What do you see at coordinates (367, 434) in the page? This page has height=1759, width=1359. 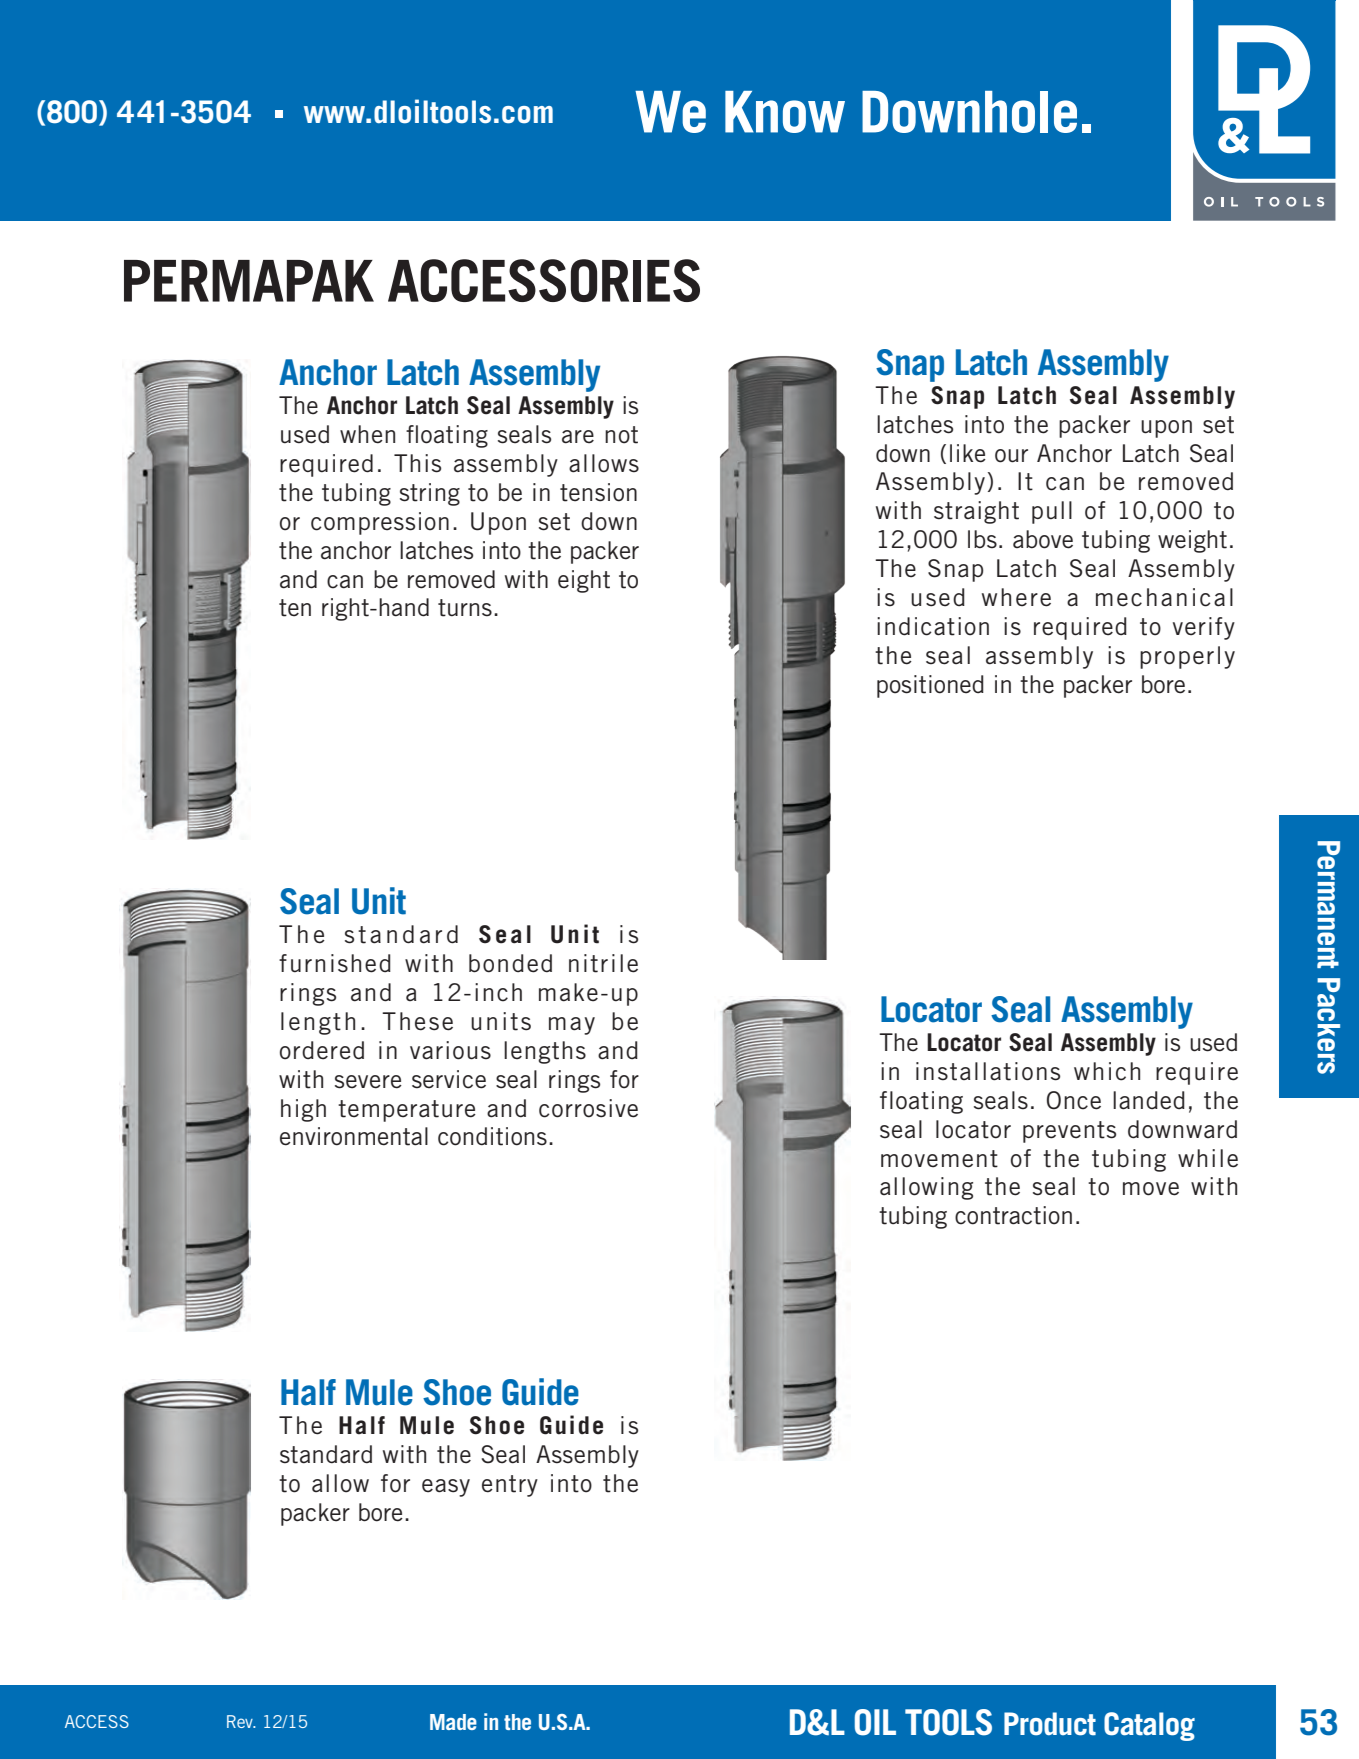 I see `when` at bounding box center [367, 434].
